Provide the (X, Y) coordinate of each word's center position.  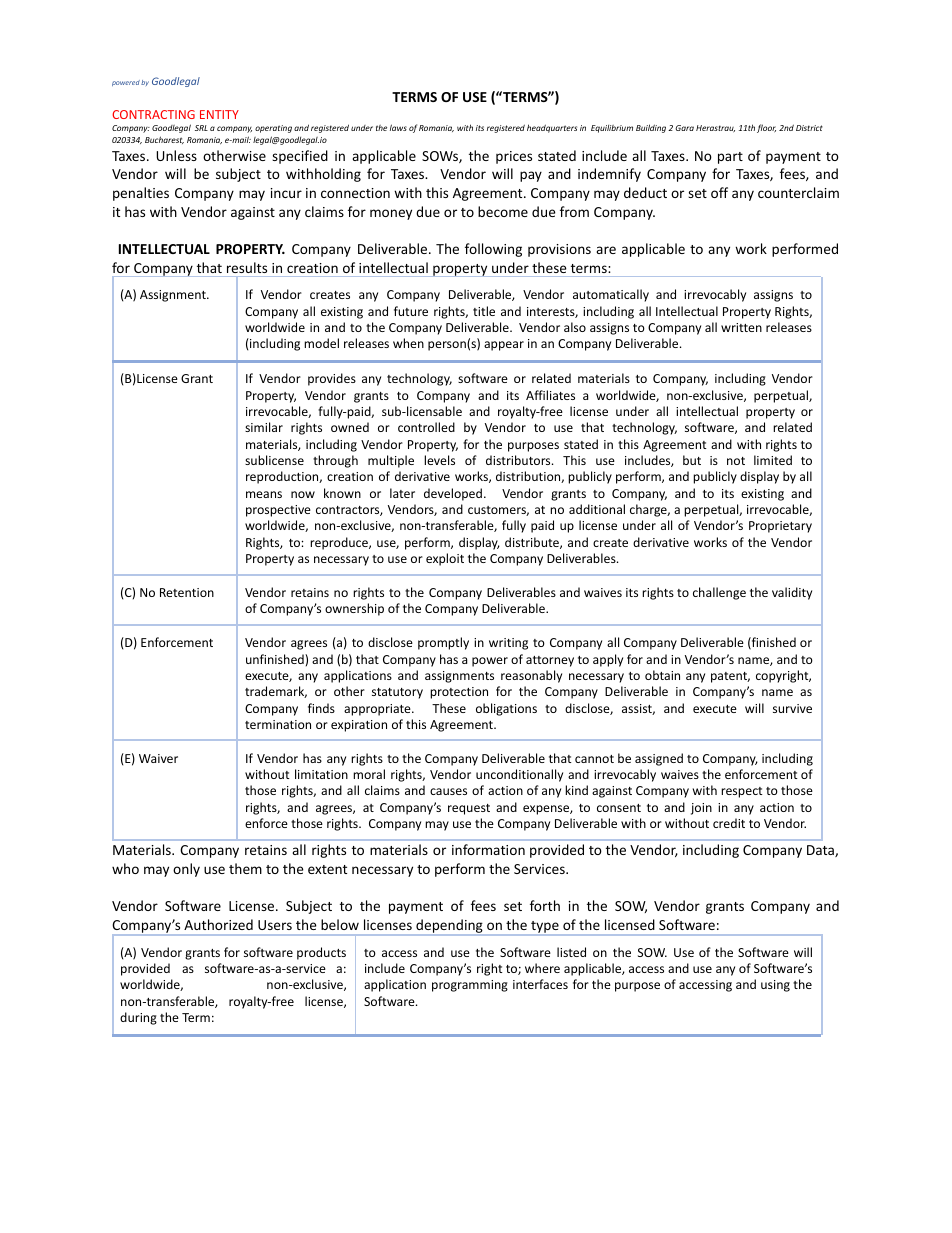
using (775, 986)
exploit (445, 559)
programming (470, 986)
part (730, 158)
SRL (201, 128)
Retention (187, 592)
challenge (719, 593)
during (138, 1018)
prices (514, 157)
